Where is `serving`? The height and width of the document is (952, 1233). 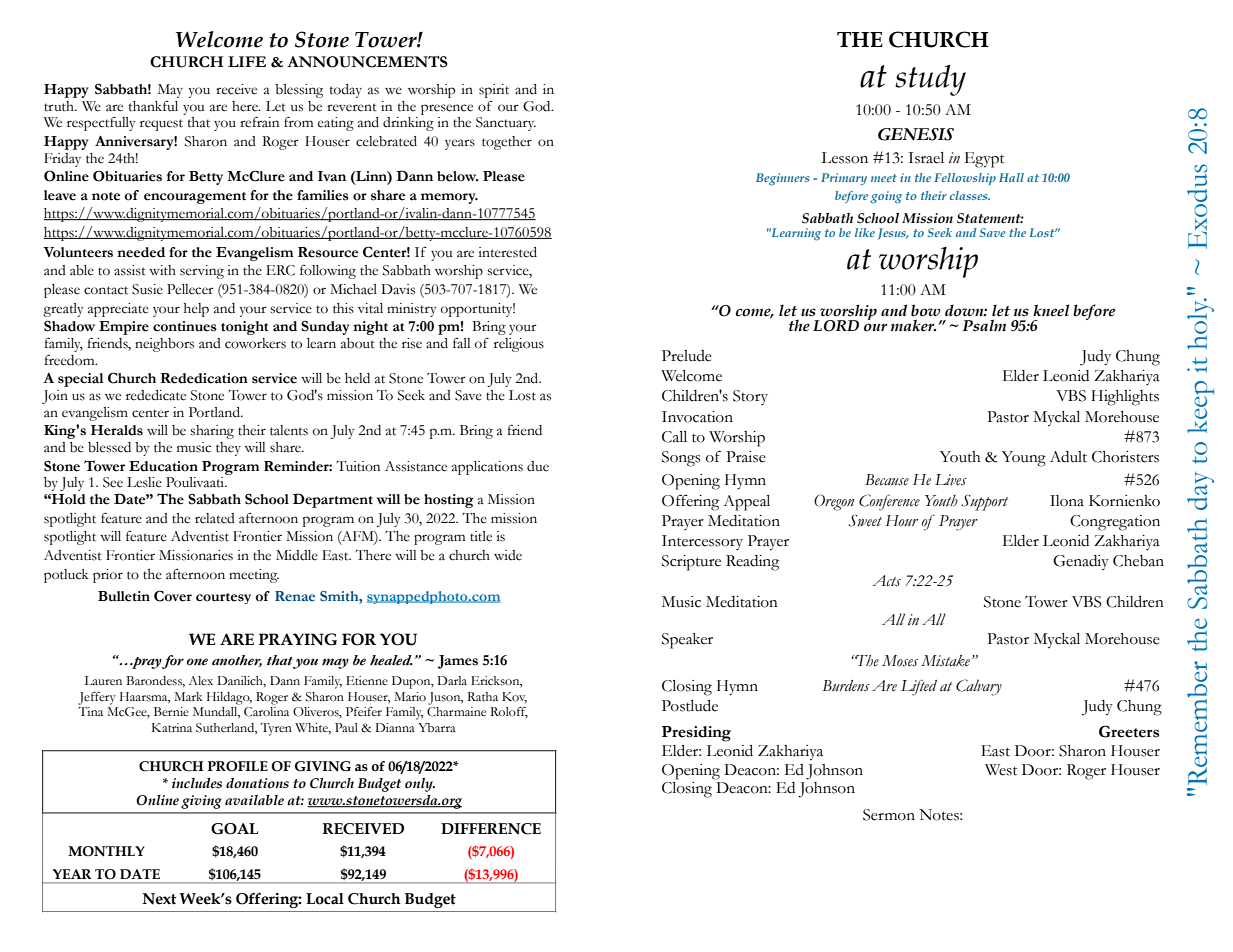
serving is located at coordinates (202, 272).
